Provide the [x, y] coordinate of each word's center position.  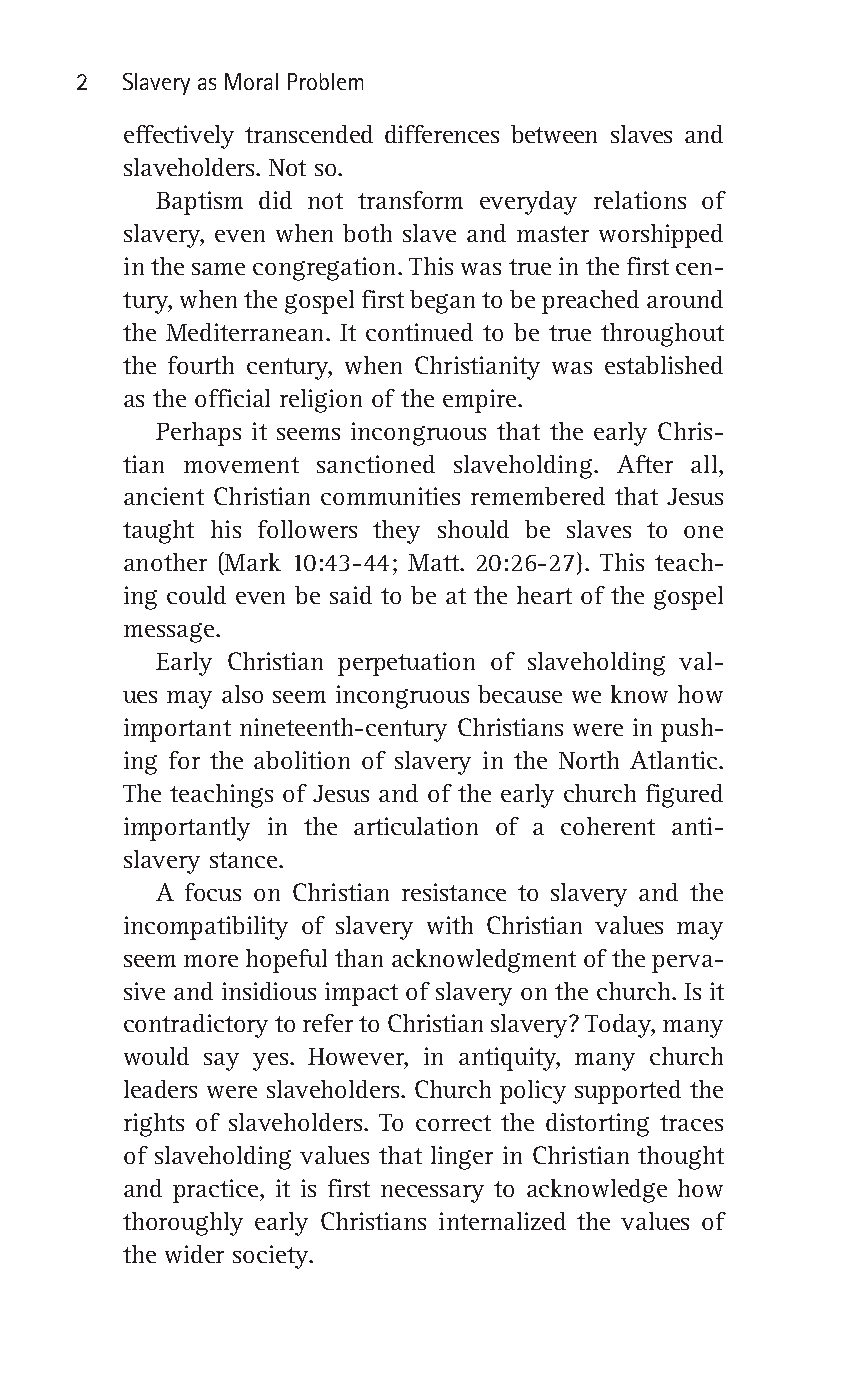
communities [390, 496]
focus [213, 892]
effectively [179, 137]
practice [217, 1191]
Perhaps [198, 434]
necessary [432, 1194]
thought [681, 1158]
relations [640, 200]
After [645, 464]
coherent [608, 826]
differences [442, 134]
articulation [416, 826]
